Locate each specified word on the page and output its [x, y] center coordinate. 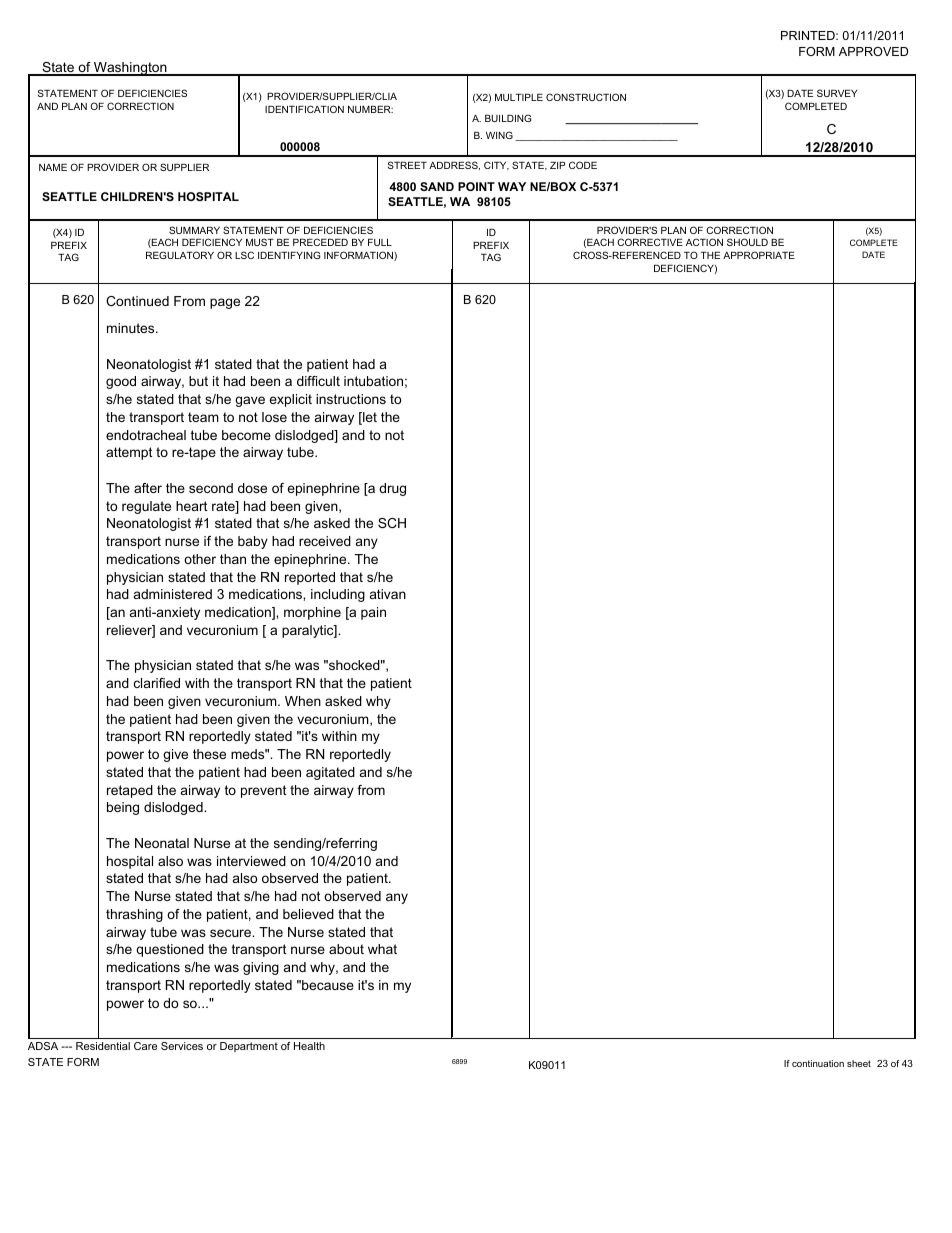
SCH [392, 523]
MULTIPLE [519, 97]
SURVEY [837, 93]
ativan [388, 594]
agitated [330, 773]
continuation [818, 1063]
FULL [380, 242]
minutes [132, 328]
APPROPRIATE [759, 255]
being [123, 808]
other [200, 559]
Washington [130, 69]
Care [145, 1046]
